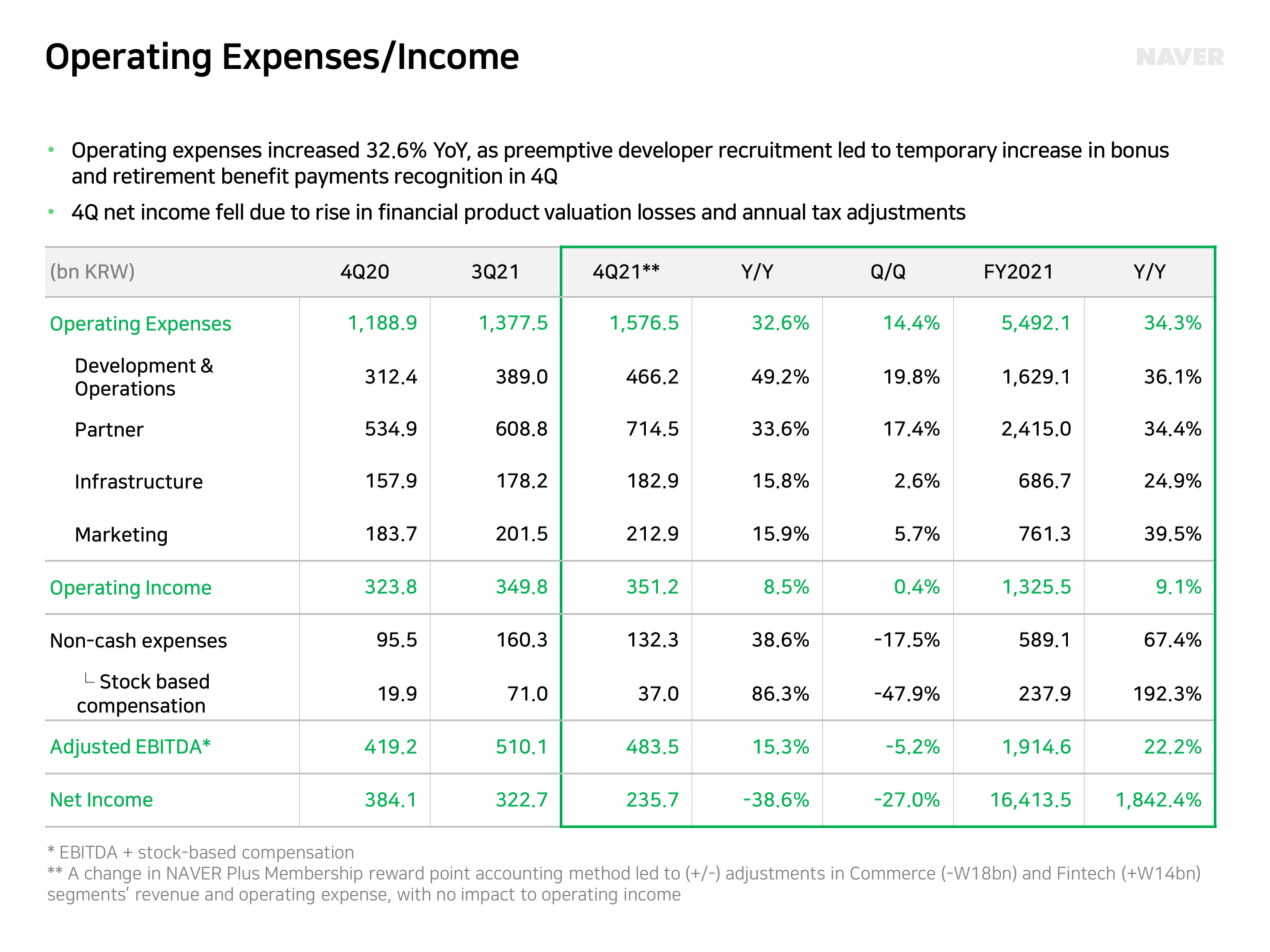 This screenshot has width=1270, height=952. I want to click on Infrastructure, so click(139, 481).
